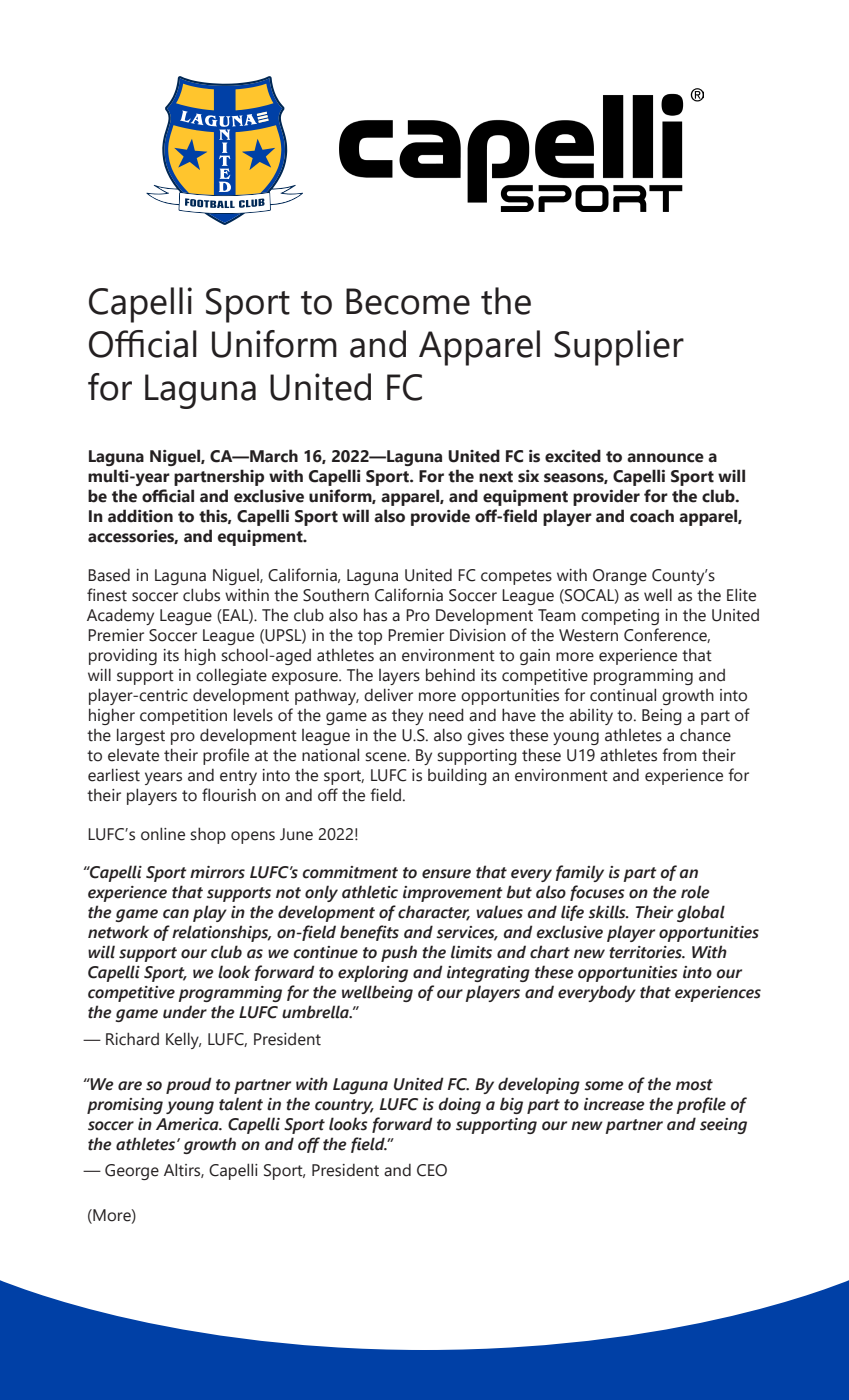  Describe the element at coordinates (183, 717) in the image. I see `competition` at that location.
